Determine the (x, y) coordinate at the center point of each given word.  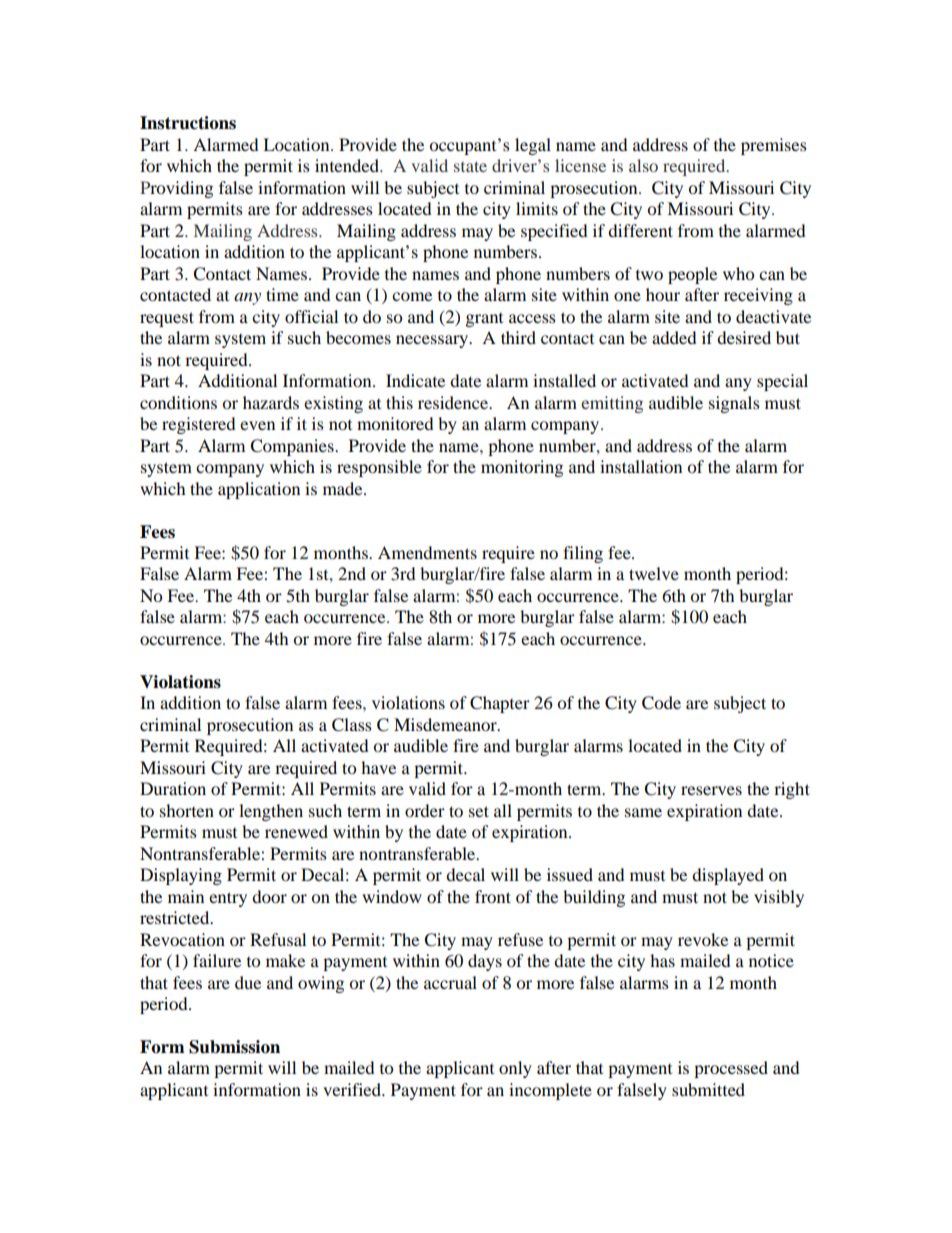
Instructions (188, 123)
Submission (234, 1047)
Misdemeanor (446, 724)
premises (774, 146)
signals (734, 404)
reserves (711, 790)
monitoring (522, 468)
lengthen (271, 812)
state (470, 166)
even (257, 425)
